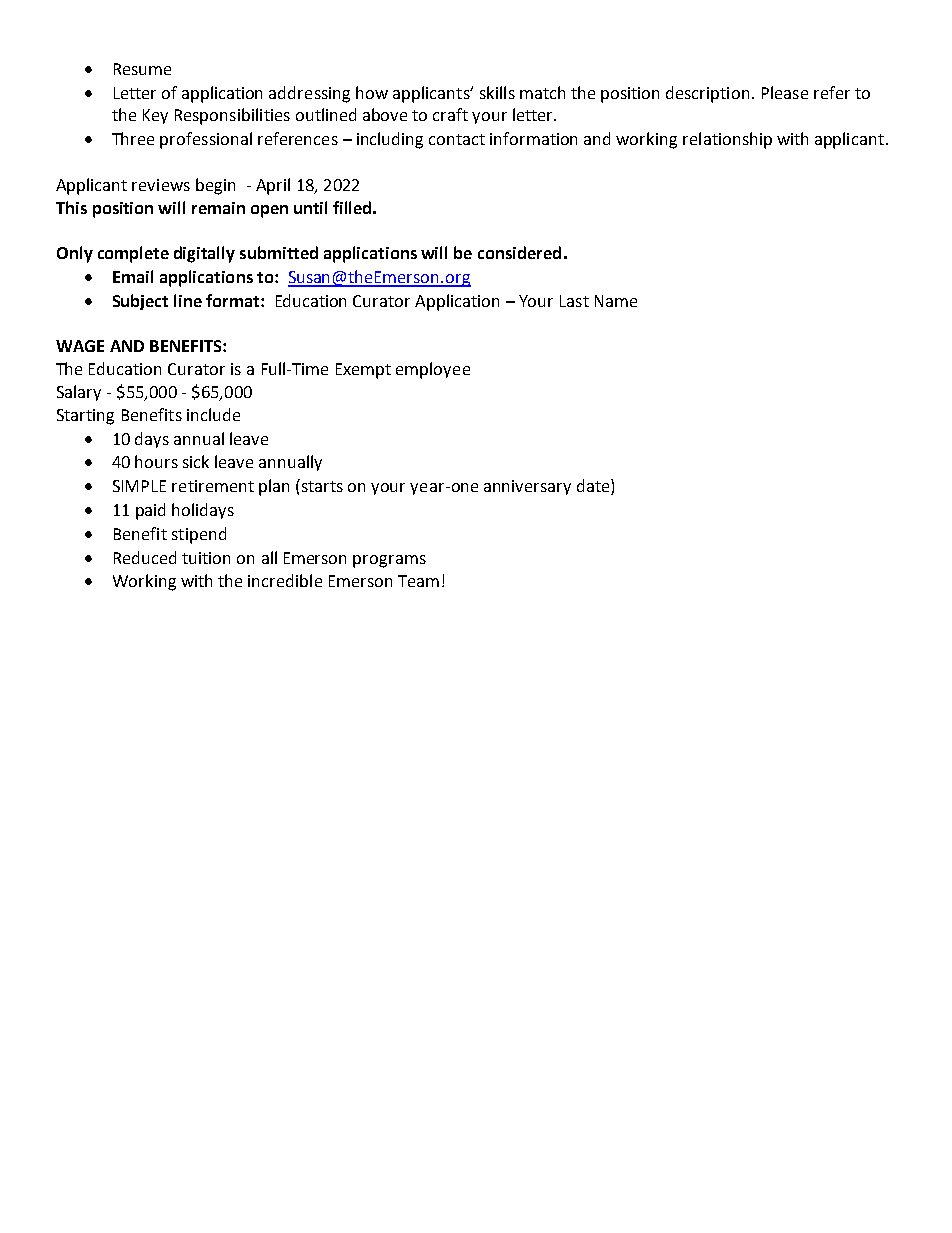  Describe the element at coordinates (372, 92) in the document. I see `how` at that location.
